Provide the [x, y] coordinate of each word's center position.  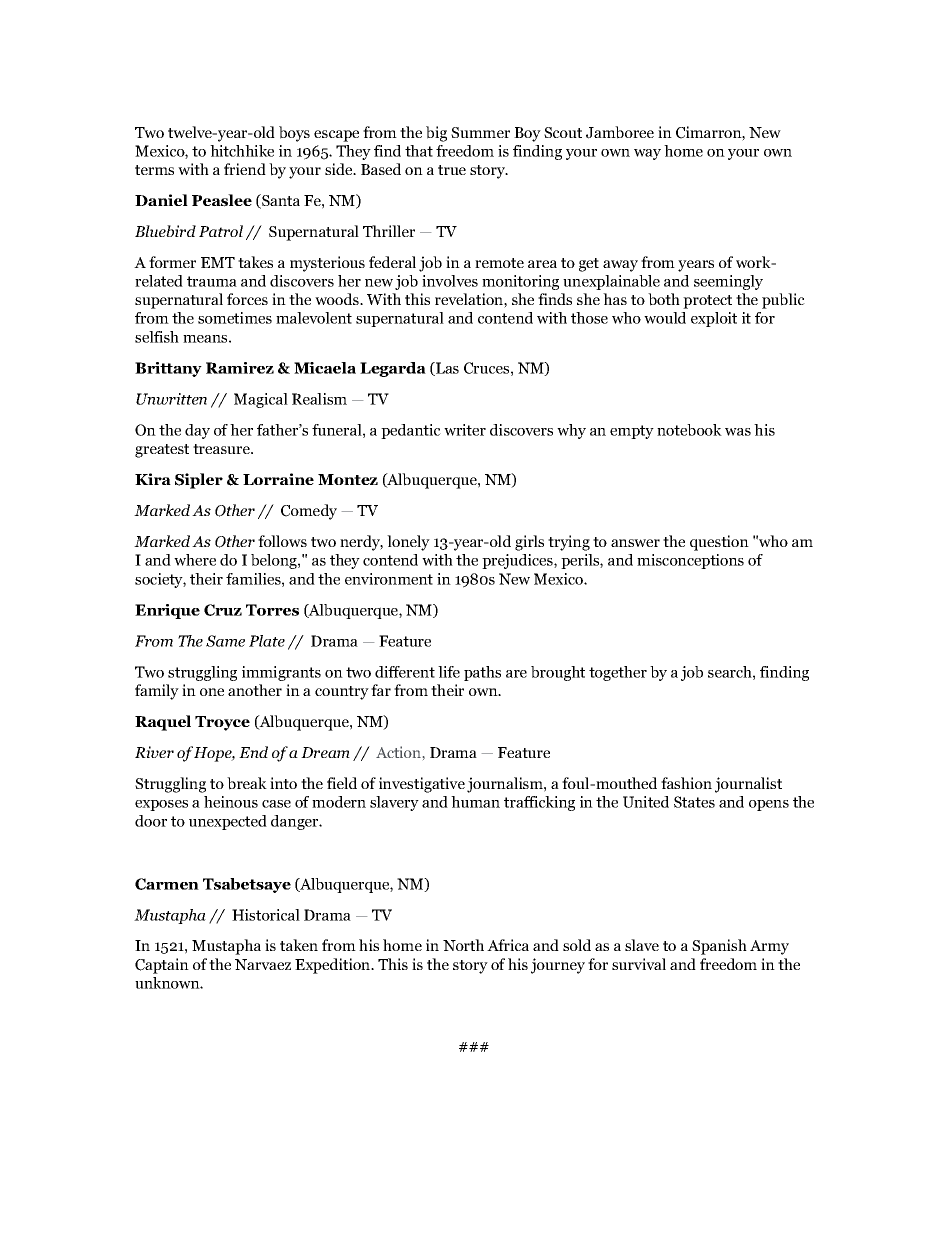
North [463, 945]
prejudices [518, 561]
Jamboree [620, 132]
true [452, 170]
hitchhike [242, 151]
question [719, 543]
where [195, 560]
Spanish [719, 947]
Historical [266, 915]
